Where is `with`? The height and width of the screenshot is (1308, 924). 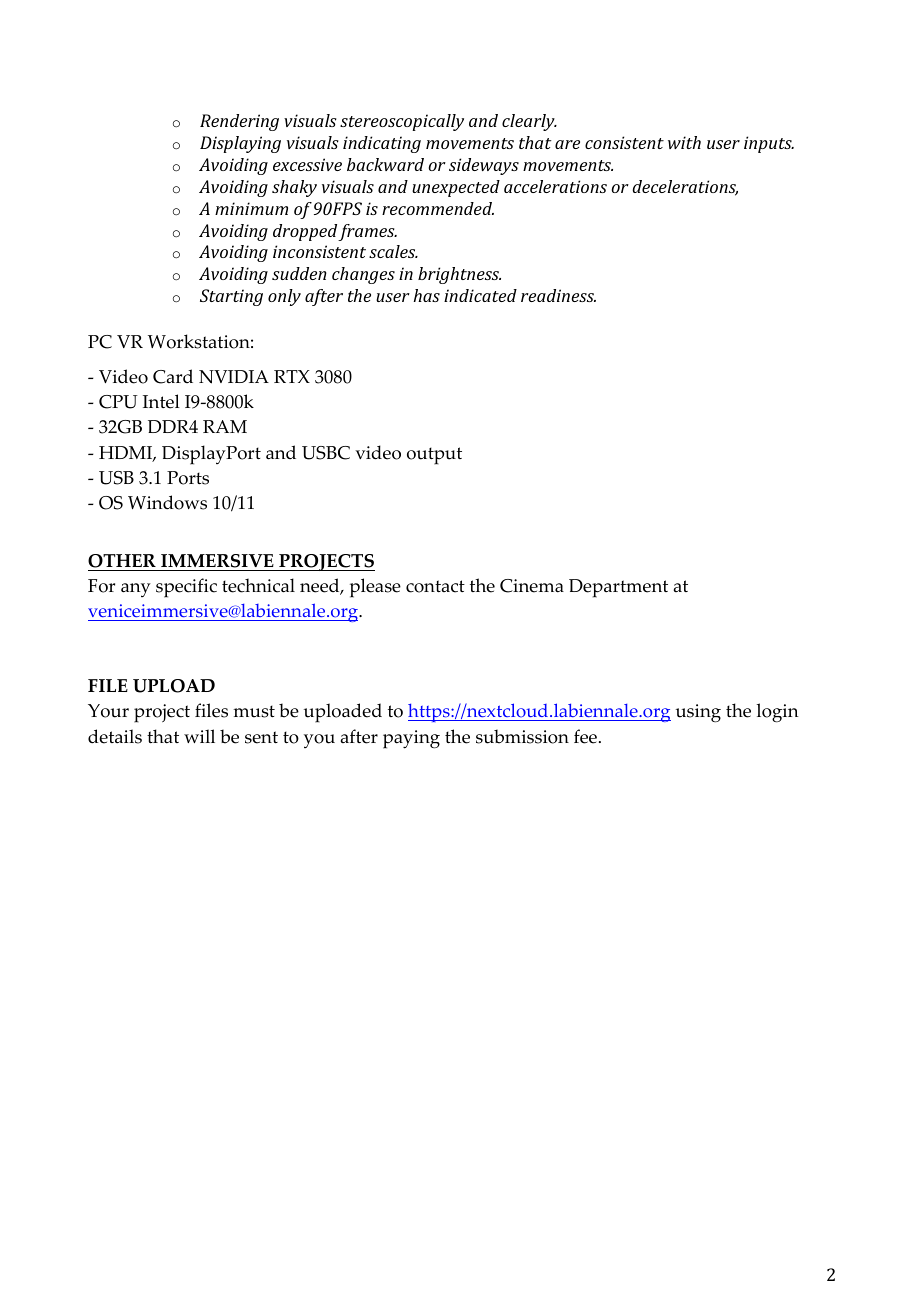
with is located at coordinates (684, 142).
